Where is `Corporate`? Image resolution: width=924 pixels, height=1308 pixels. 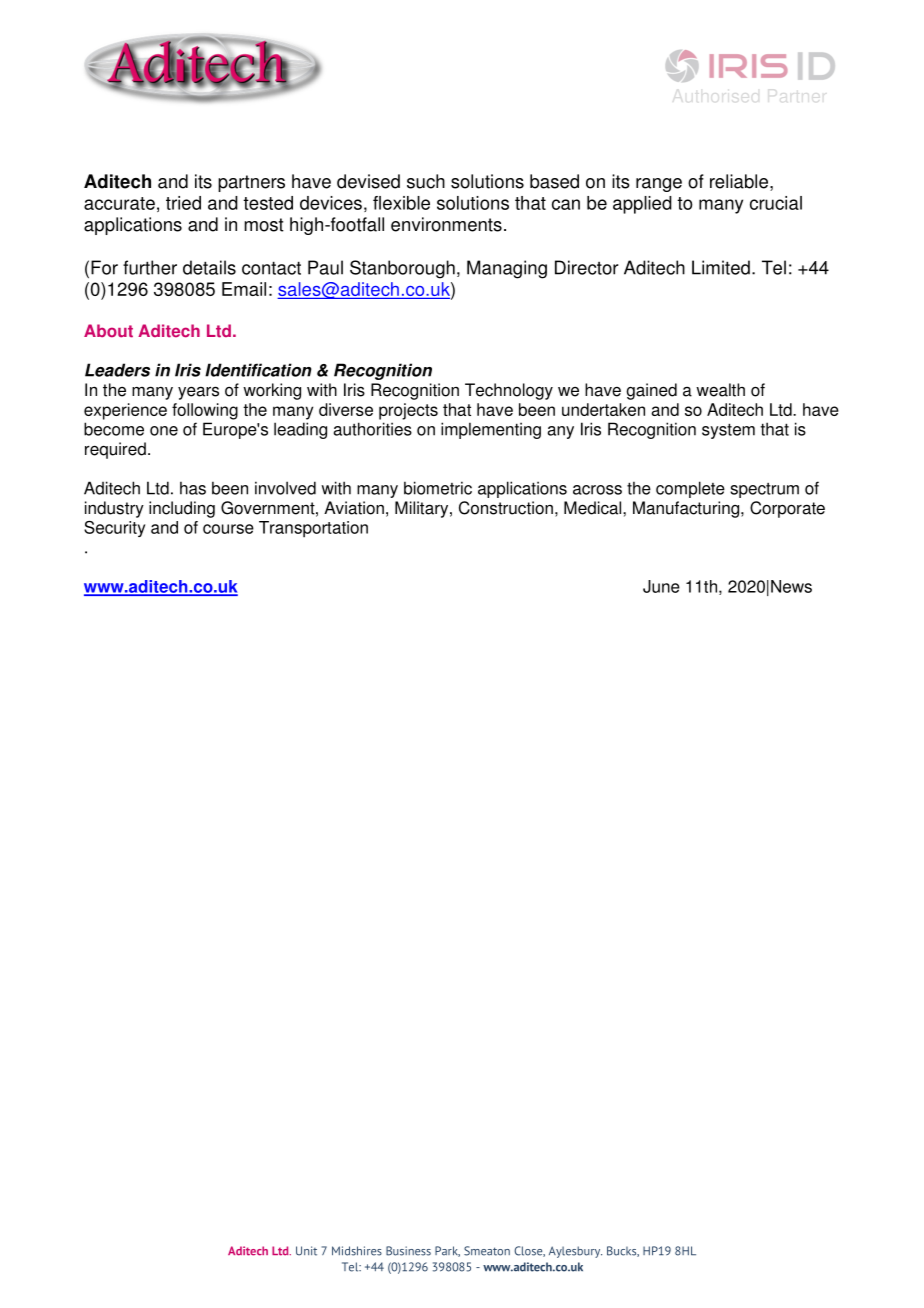 Corporate is located at coordinates (787, 509).
